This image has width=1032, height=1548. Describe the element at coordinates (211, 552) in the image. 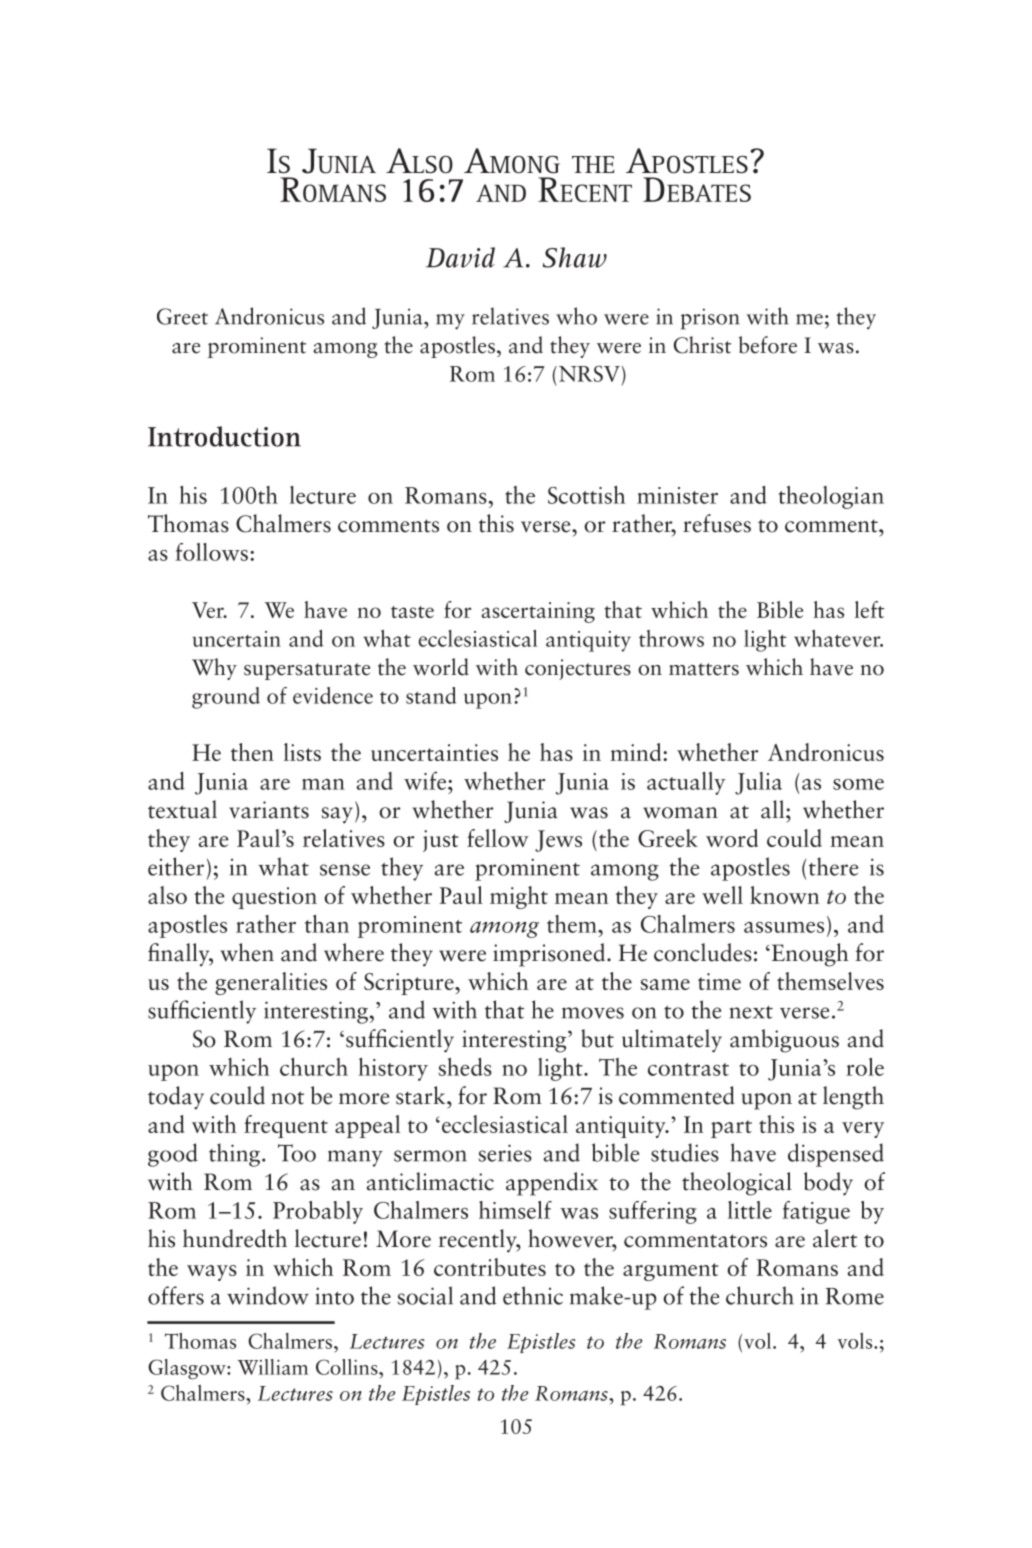

I see `follows` at that location.
